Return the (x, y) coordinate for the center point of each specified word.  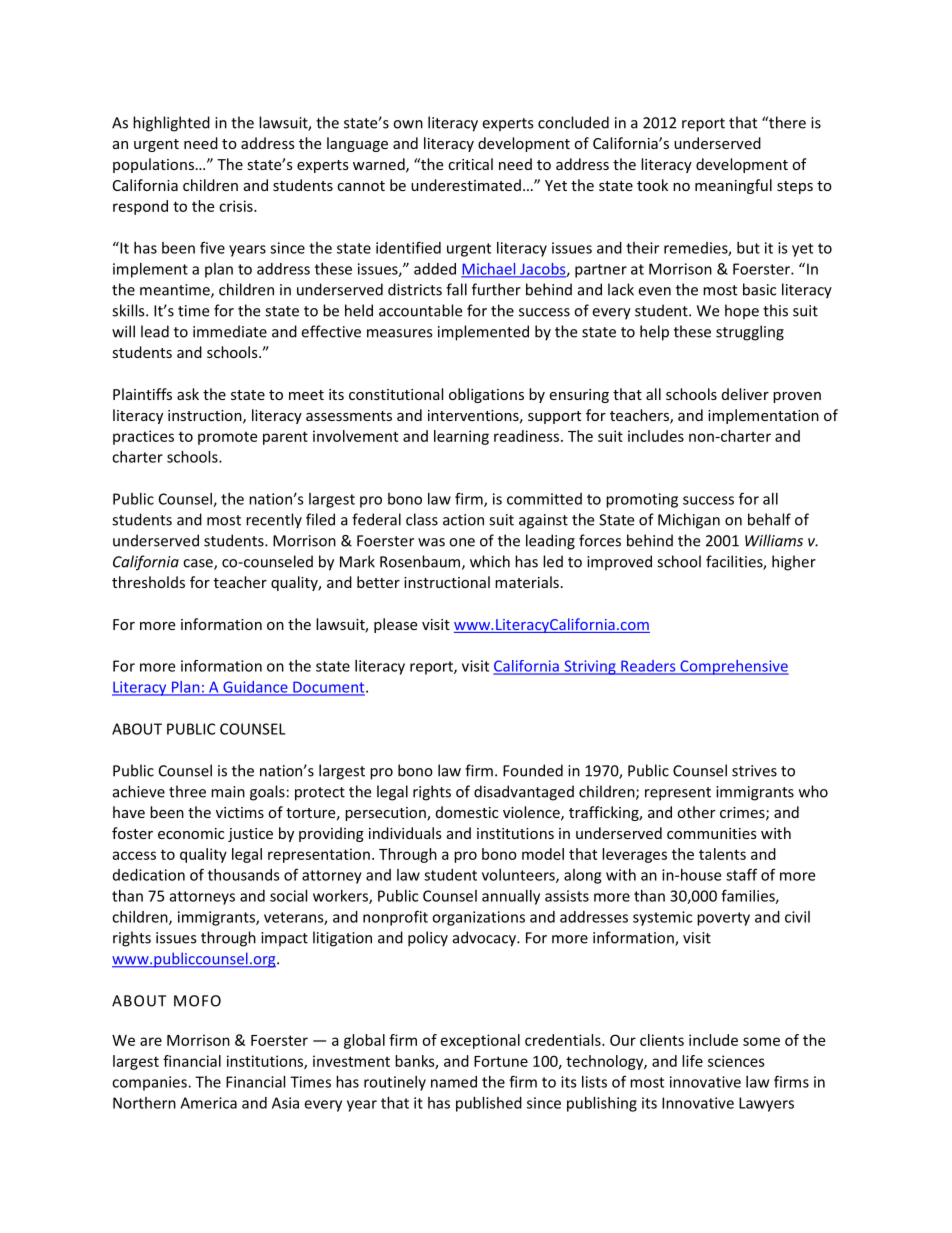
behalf (769, 519)
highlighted (171, 124)
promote (227, 438)
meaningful (733, 186)
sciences (736, 1061)
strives (754, 771)
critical (470, 164)
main (228, 792)
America (208, 1103)
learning (461, 437)
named (454, 1082)
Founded (533, 770)
